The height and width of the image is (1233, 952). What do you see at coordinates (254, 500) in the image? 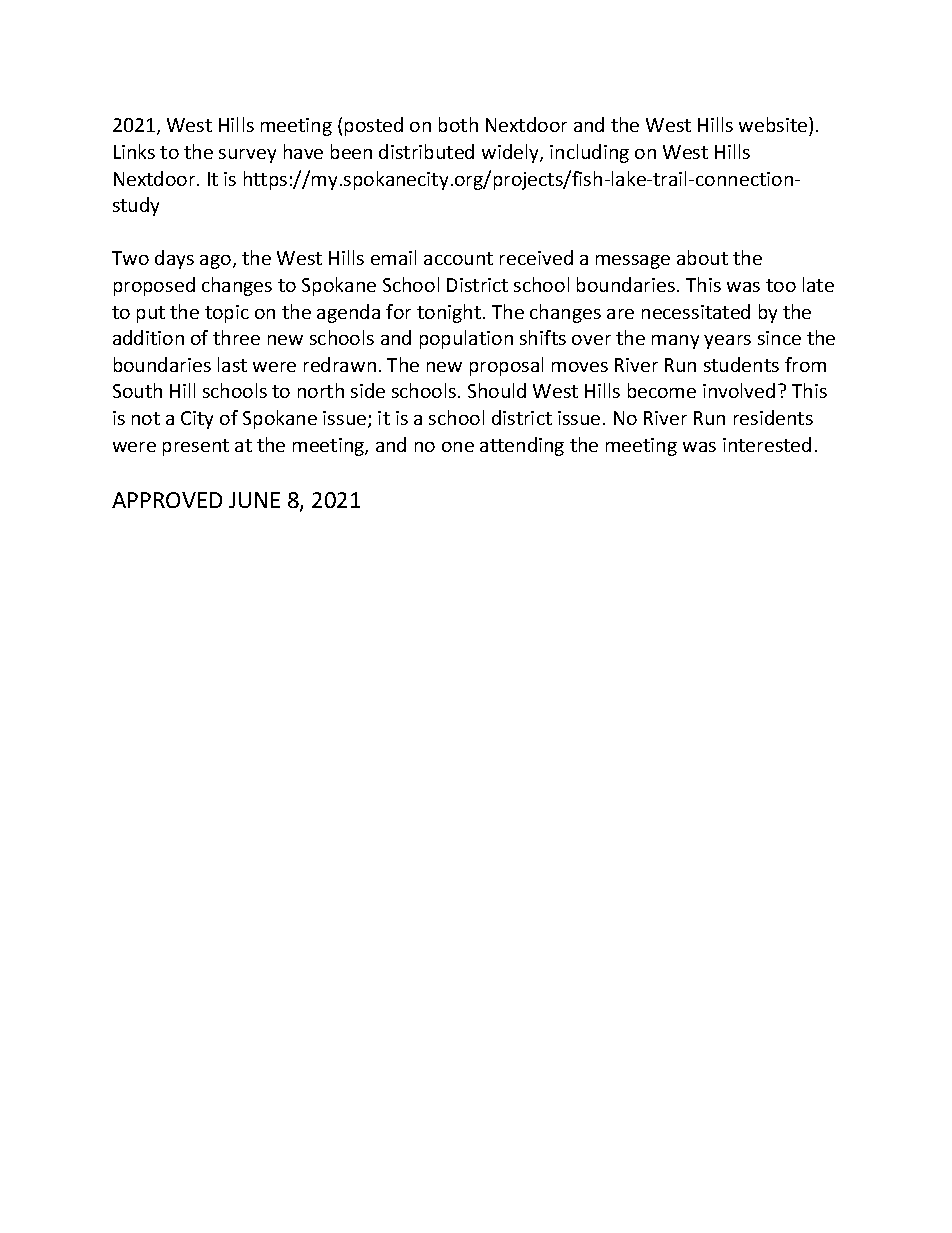
I see `JUNE` at bounding box center [254, 500].
